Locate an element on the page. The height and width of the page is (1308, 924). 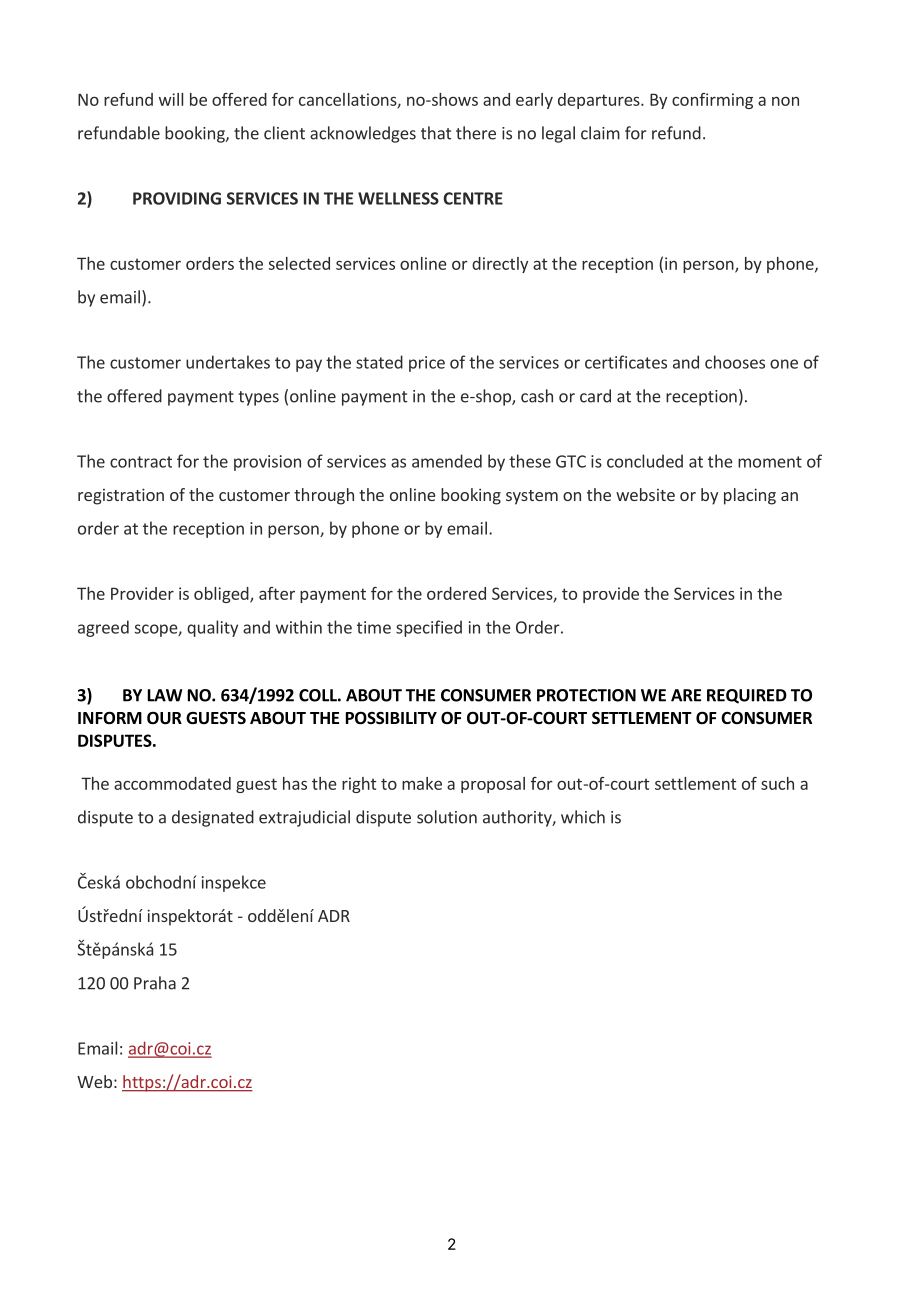
specified is located at coordinates (429, 628).
